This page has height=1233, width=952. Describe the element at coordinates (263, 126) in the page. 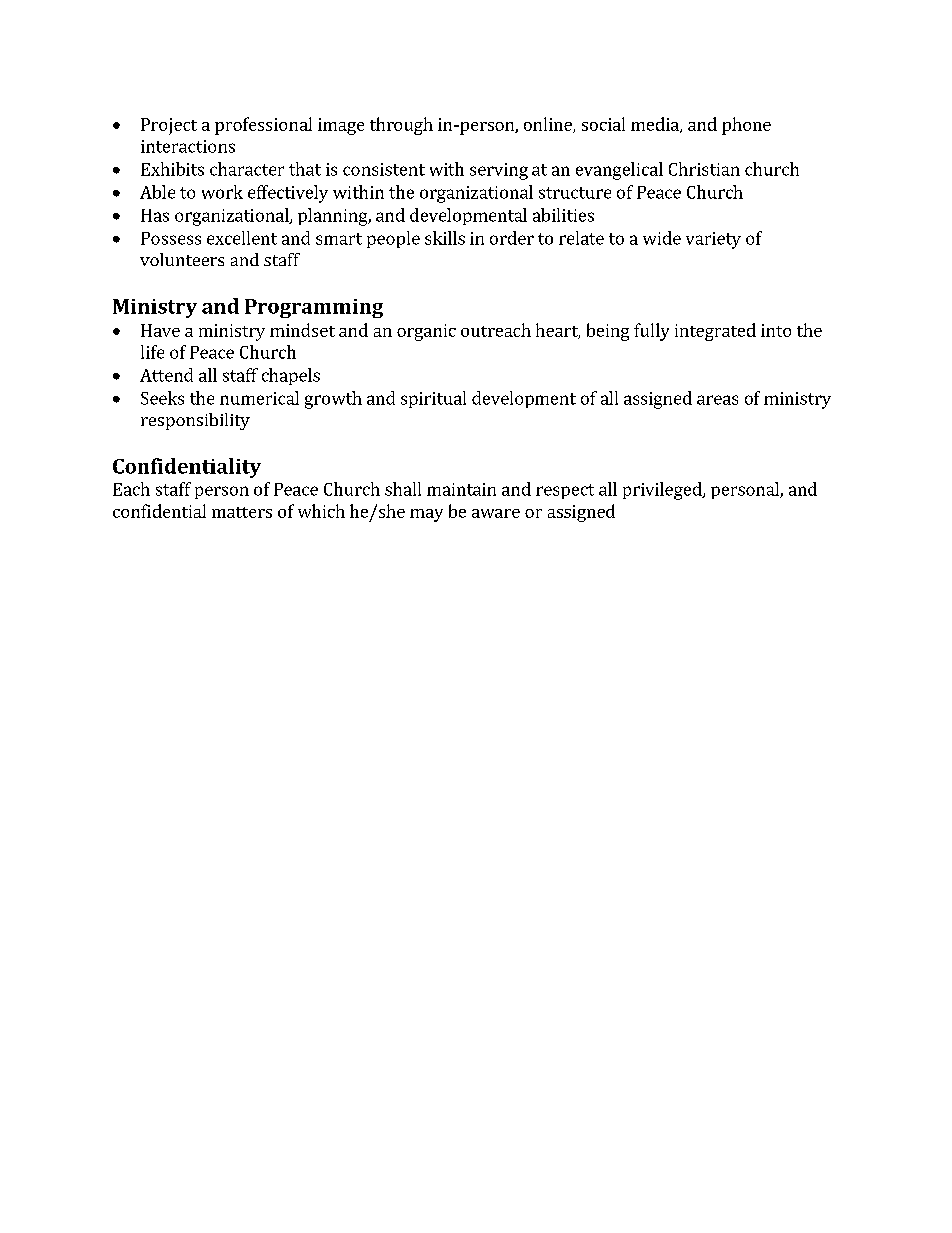

I see `professional` at that location.
